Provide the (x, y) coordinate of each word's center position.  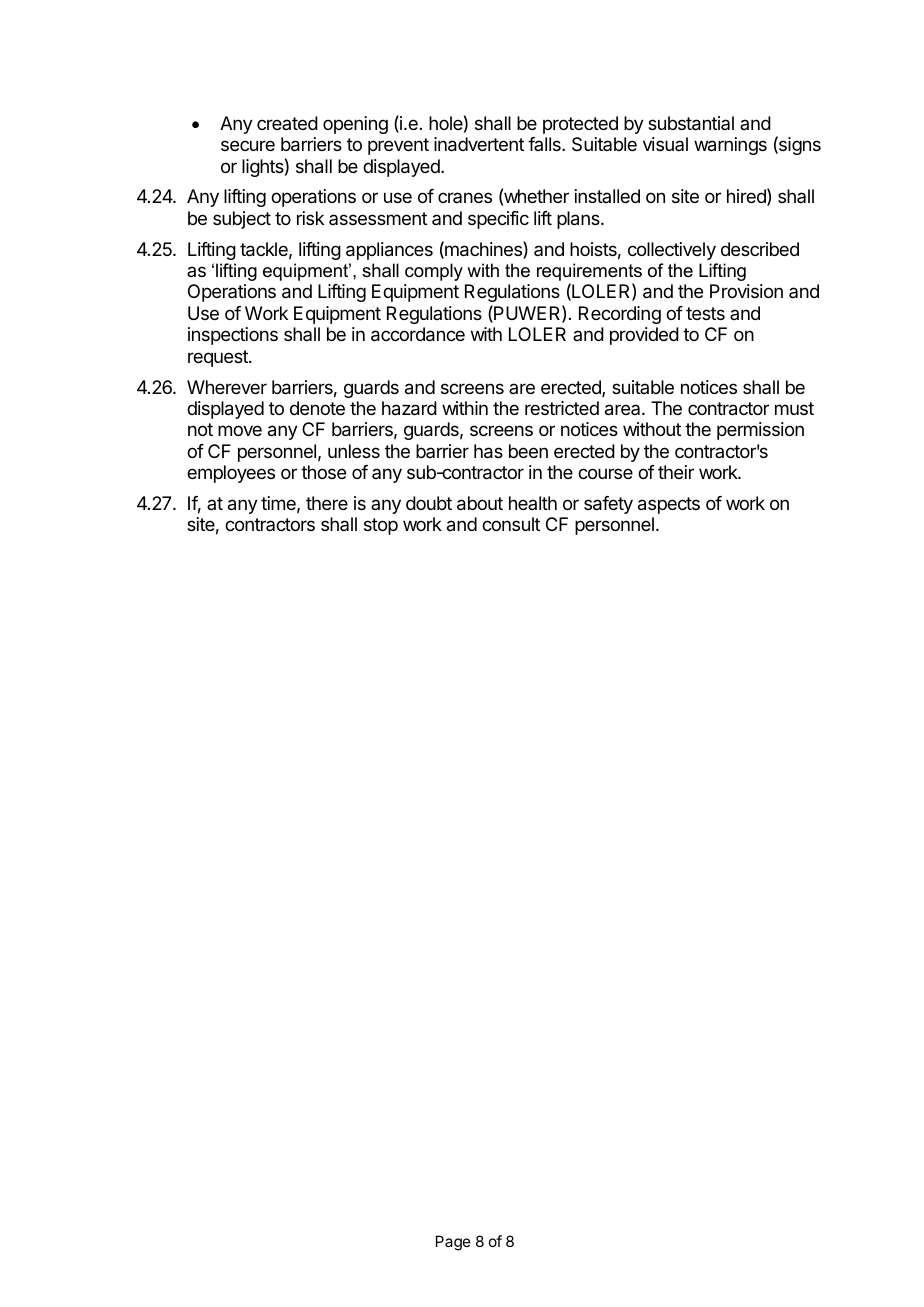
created (287, 123)
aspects (669, 505)
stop (381, 526)
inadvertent (479, 144)
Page (453, 1243)
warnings (730, 146)
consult (511, 524)
